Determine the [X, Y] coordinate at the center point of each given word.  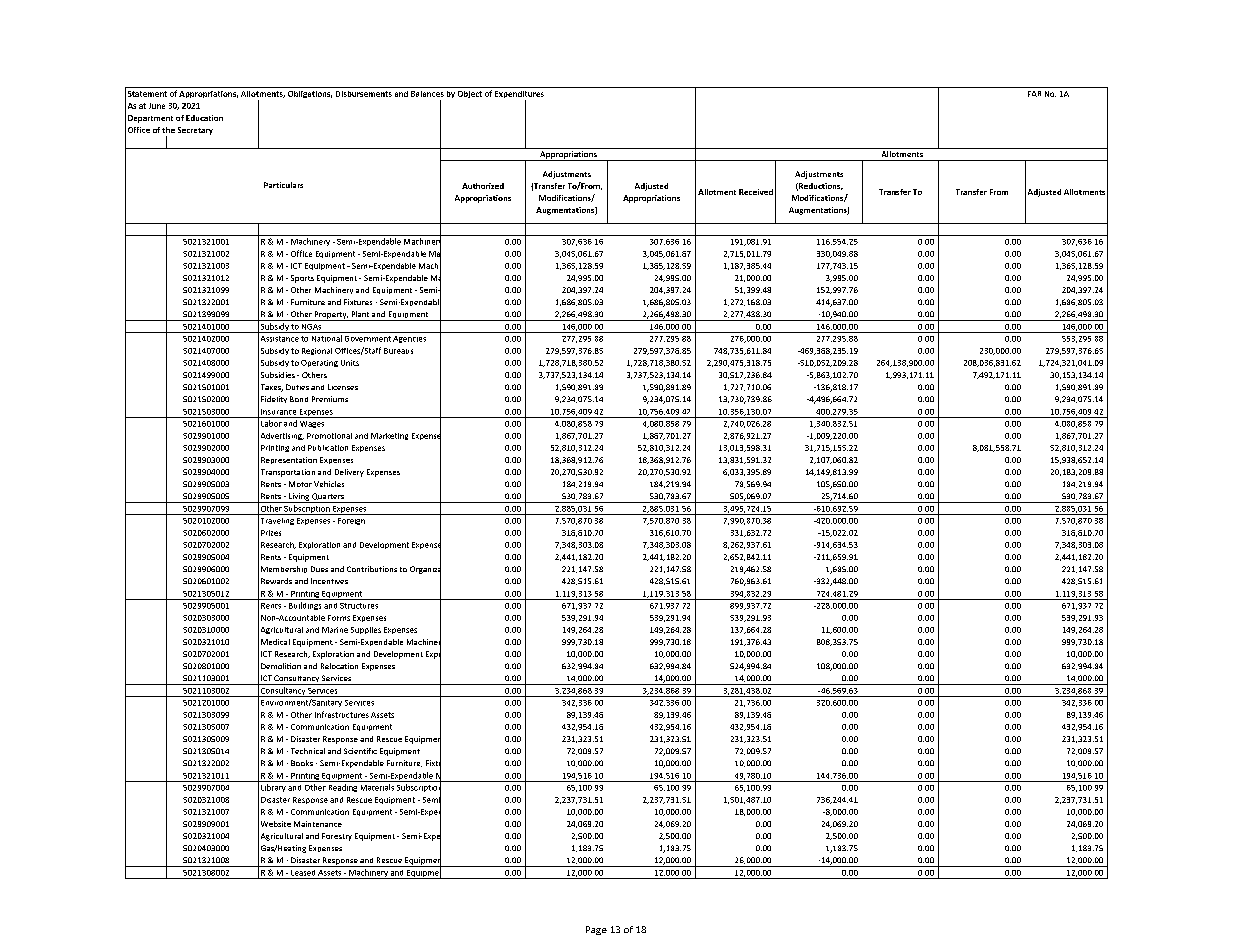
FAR [1034, 94]
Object [470, 94]
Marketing [389, 436]
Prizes [271, 533]
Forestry [337, 837]
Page [596, 930]
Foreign [351, 521]
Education [204, 118]
